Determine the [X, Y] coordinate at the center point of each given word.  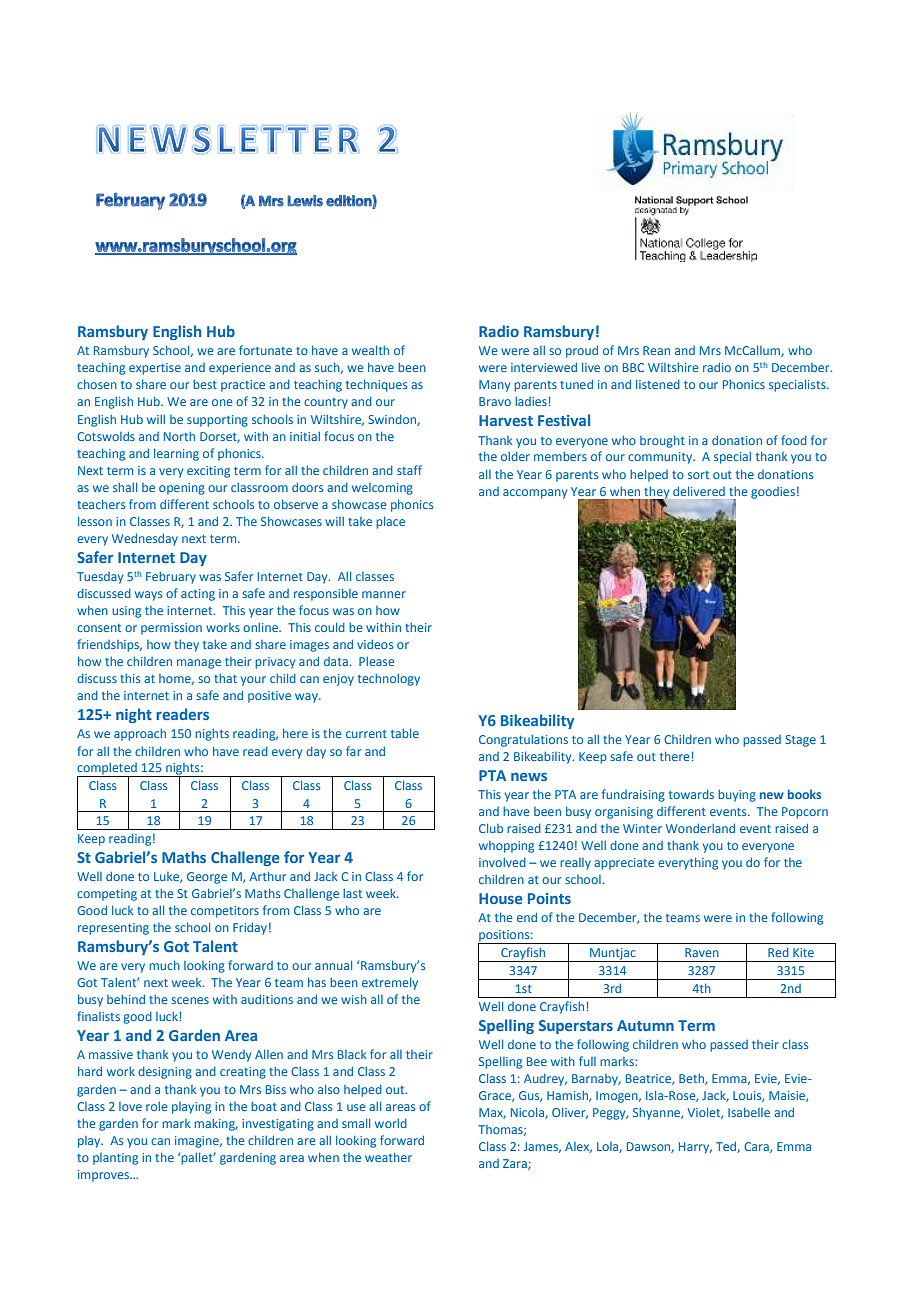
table [405, 733]
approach [140, 735]
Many [494, 386]
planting [115, 1159]
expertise [155, 369]
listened [658, 384]
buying [737, 796]
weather [388, 1157]
